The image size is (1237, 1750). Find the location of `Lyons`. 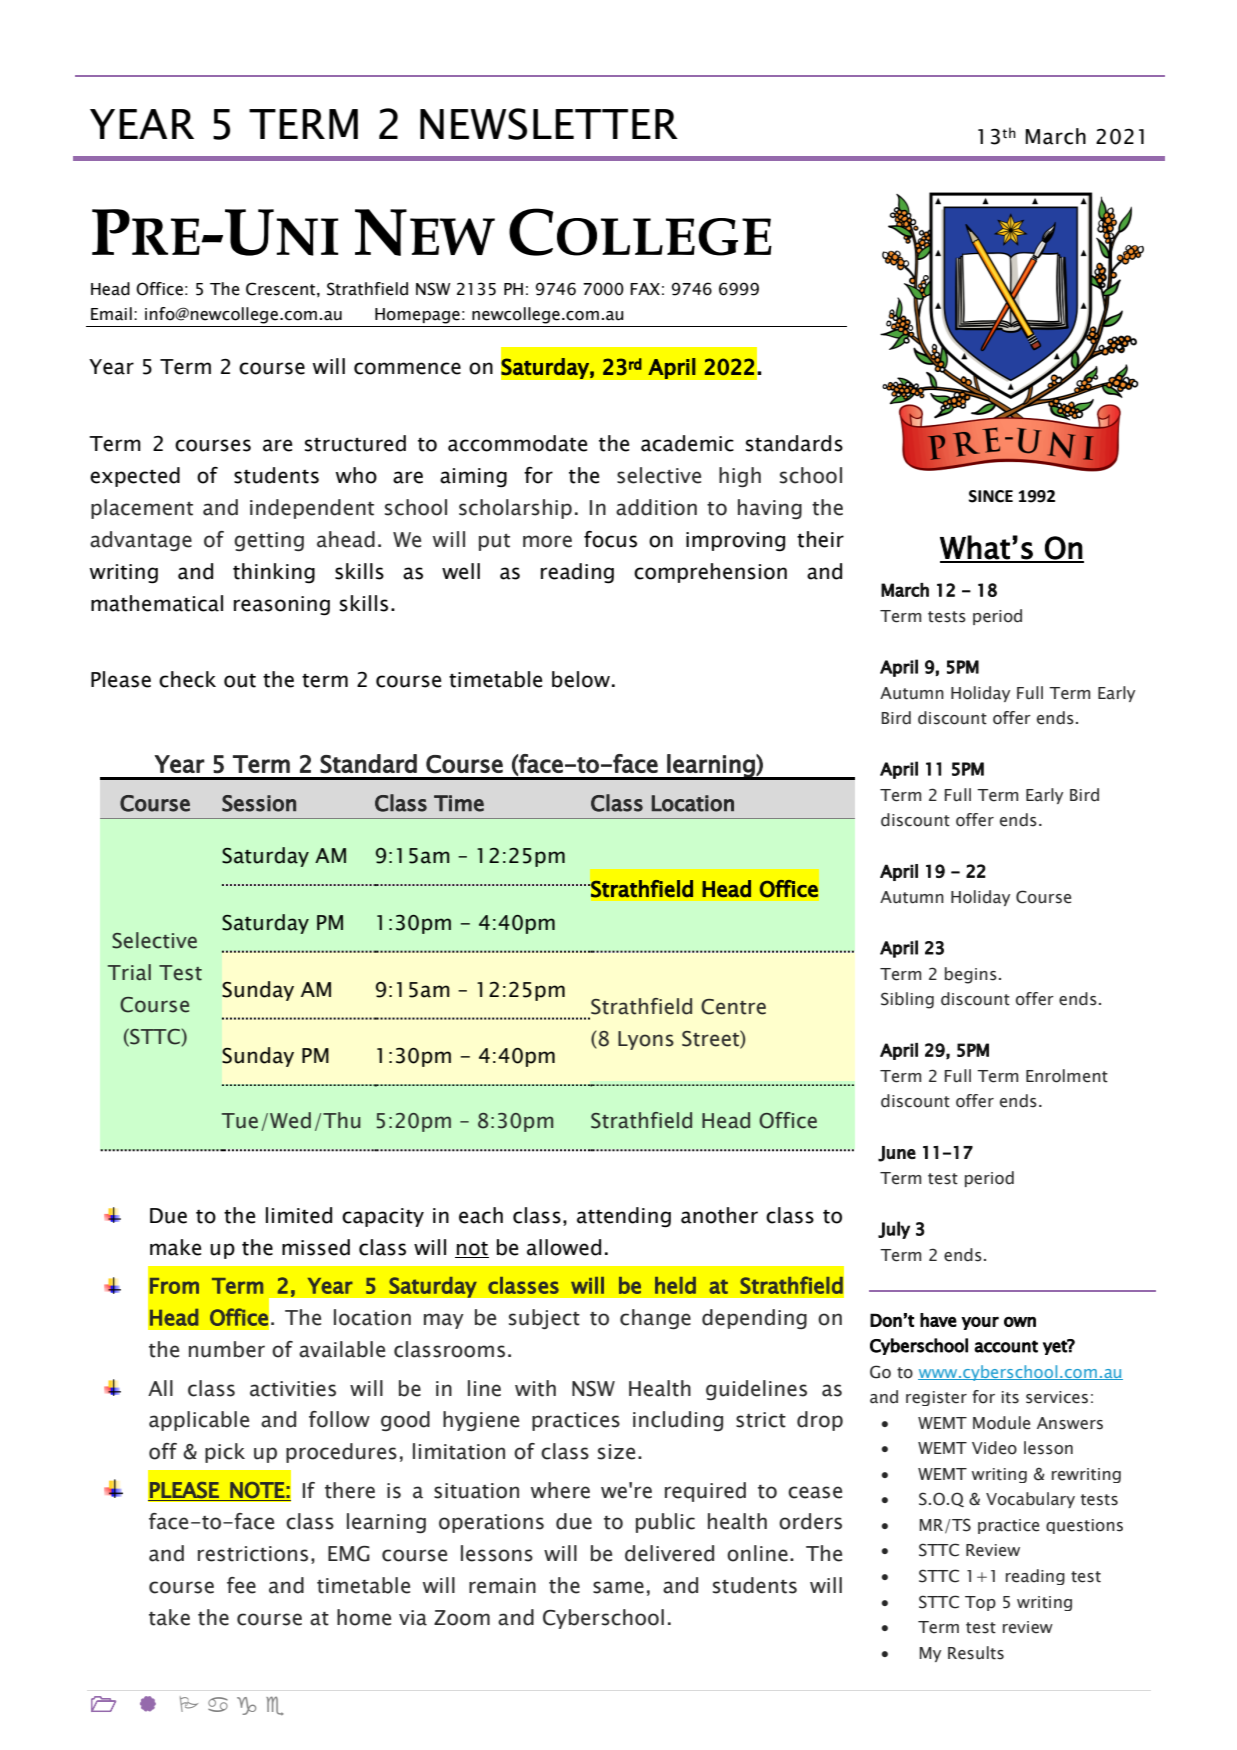

Lyons is located at coordinates (646, 1040).
